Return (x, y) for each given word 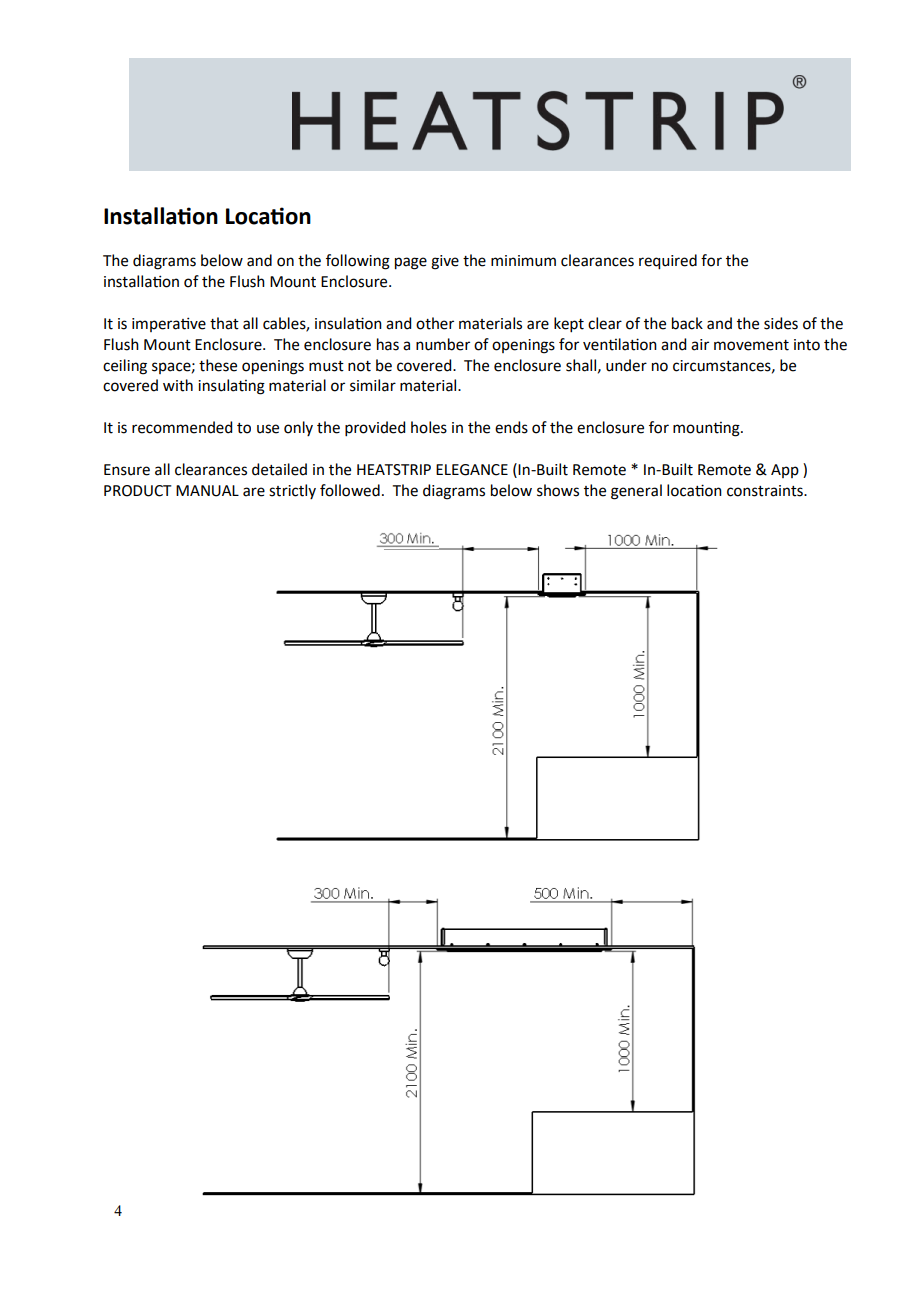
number (443, 344)
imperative (169, 324)
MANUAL (207, 491)
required (668, 262)
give (445, 262)
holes (429, 427)
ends (511, 427)
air (700, 345)
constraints (766, 491)
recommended (182, 427)
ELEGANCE (472, 470)
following (358, 262)
